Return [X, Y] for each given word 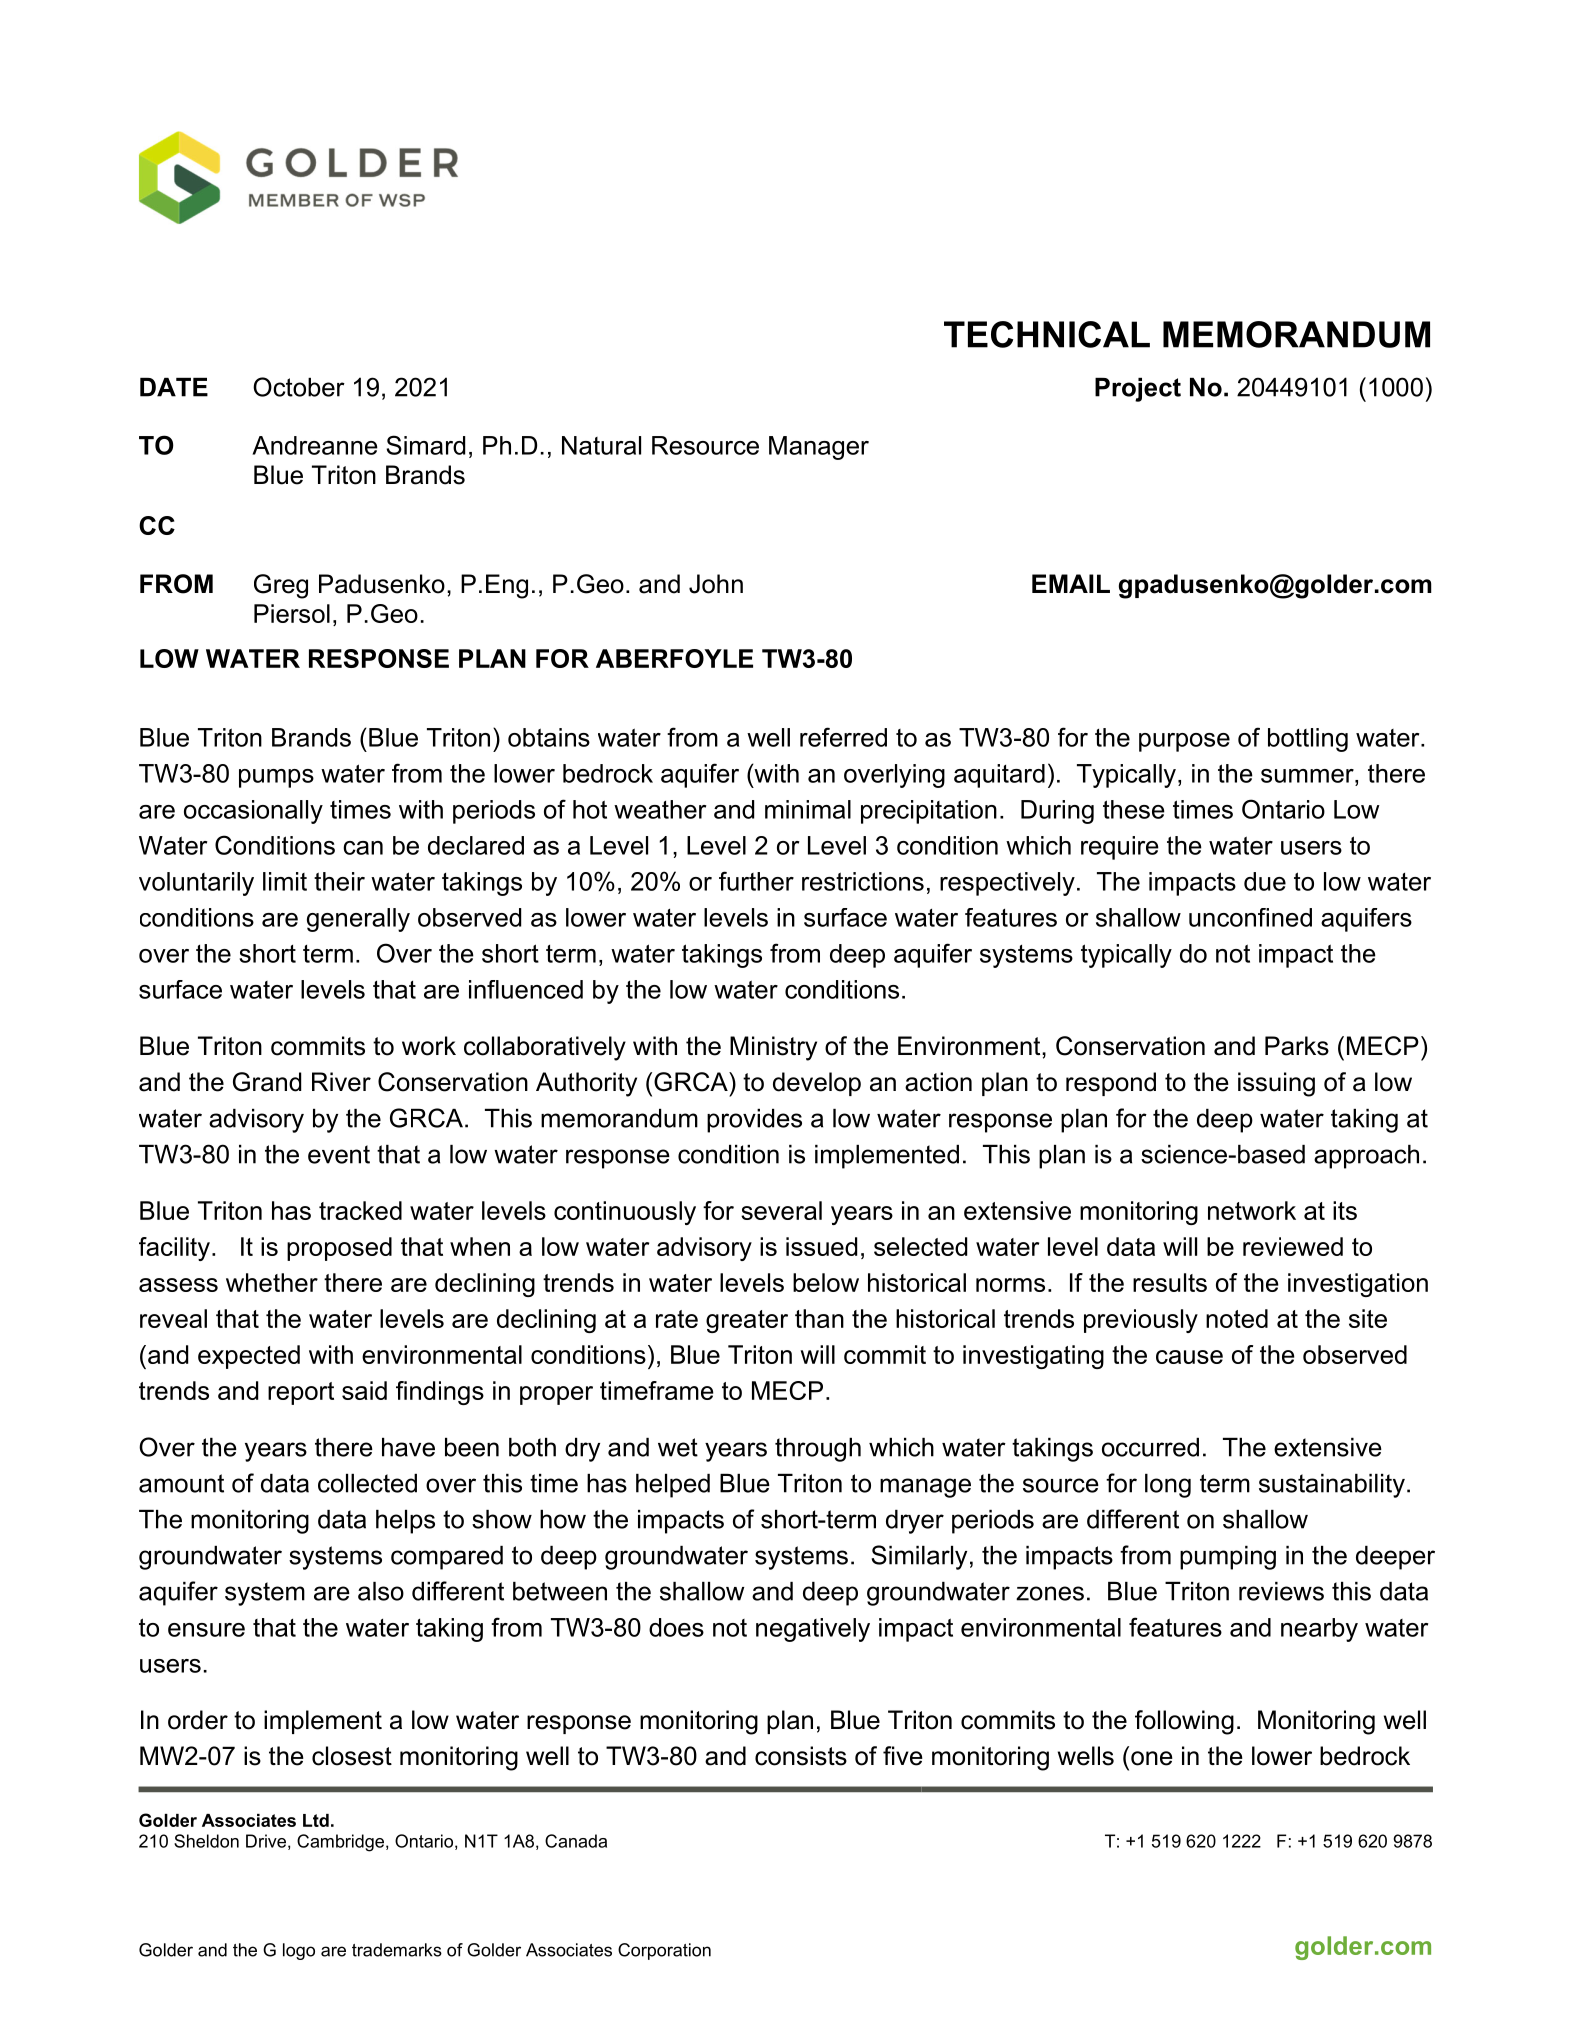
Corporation [664, 1951]
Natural [601, 445]
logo [299, 1951]
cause [1189, 1357]
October [299, 387]
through [818, 1450]
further [756, 881]
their [339, 881]
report [301, 1393]
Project [1138, 390]
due [1265, 881]
